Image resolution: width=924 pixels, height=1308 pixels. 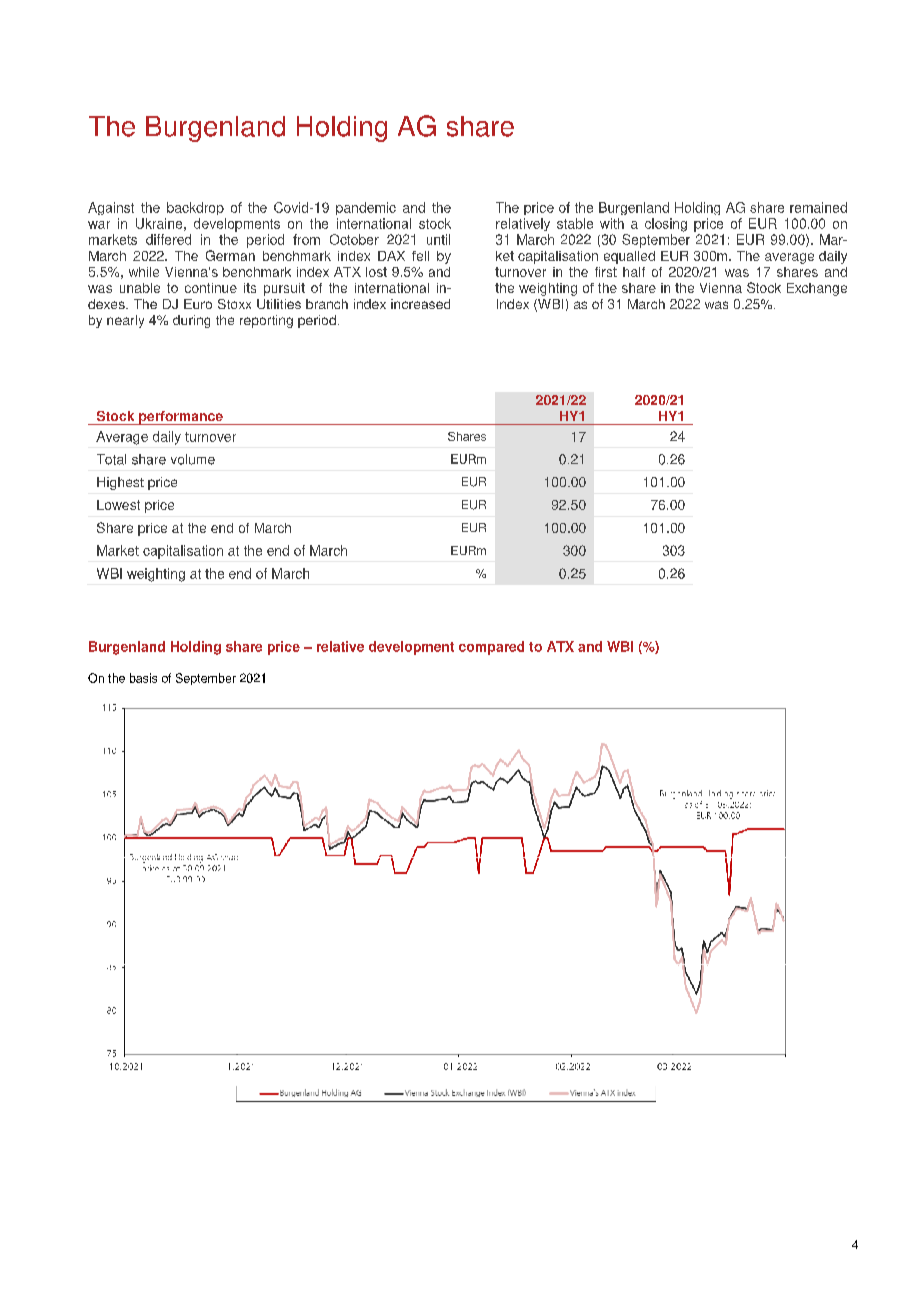 I want to click on performance, so click(x=181, y=418).
